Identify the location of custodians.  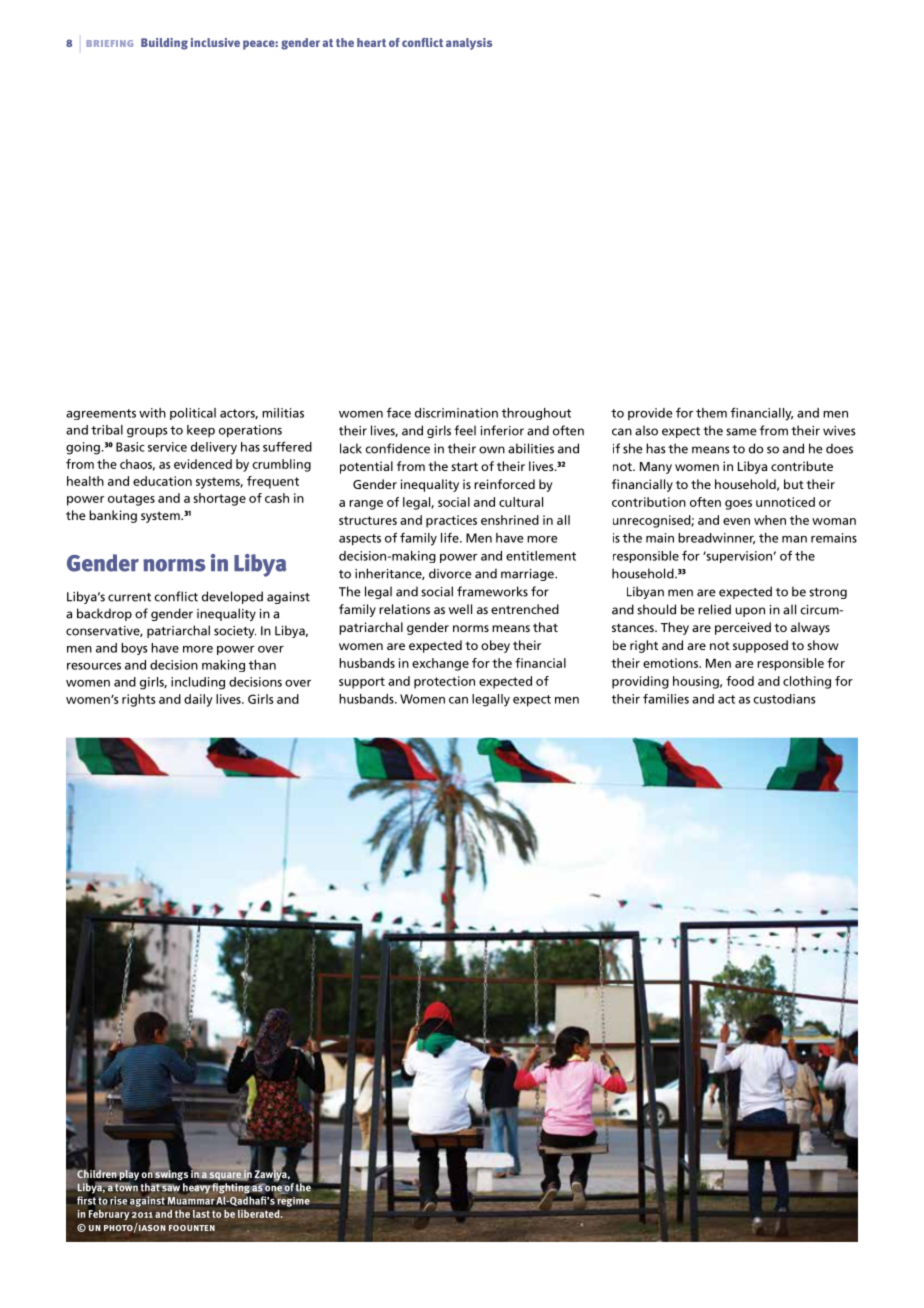
(784, 699).
